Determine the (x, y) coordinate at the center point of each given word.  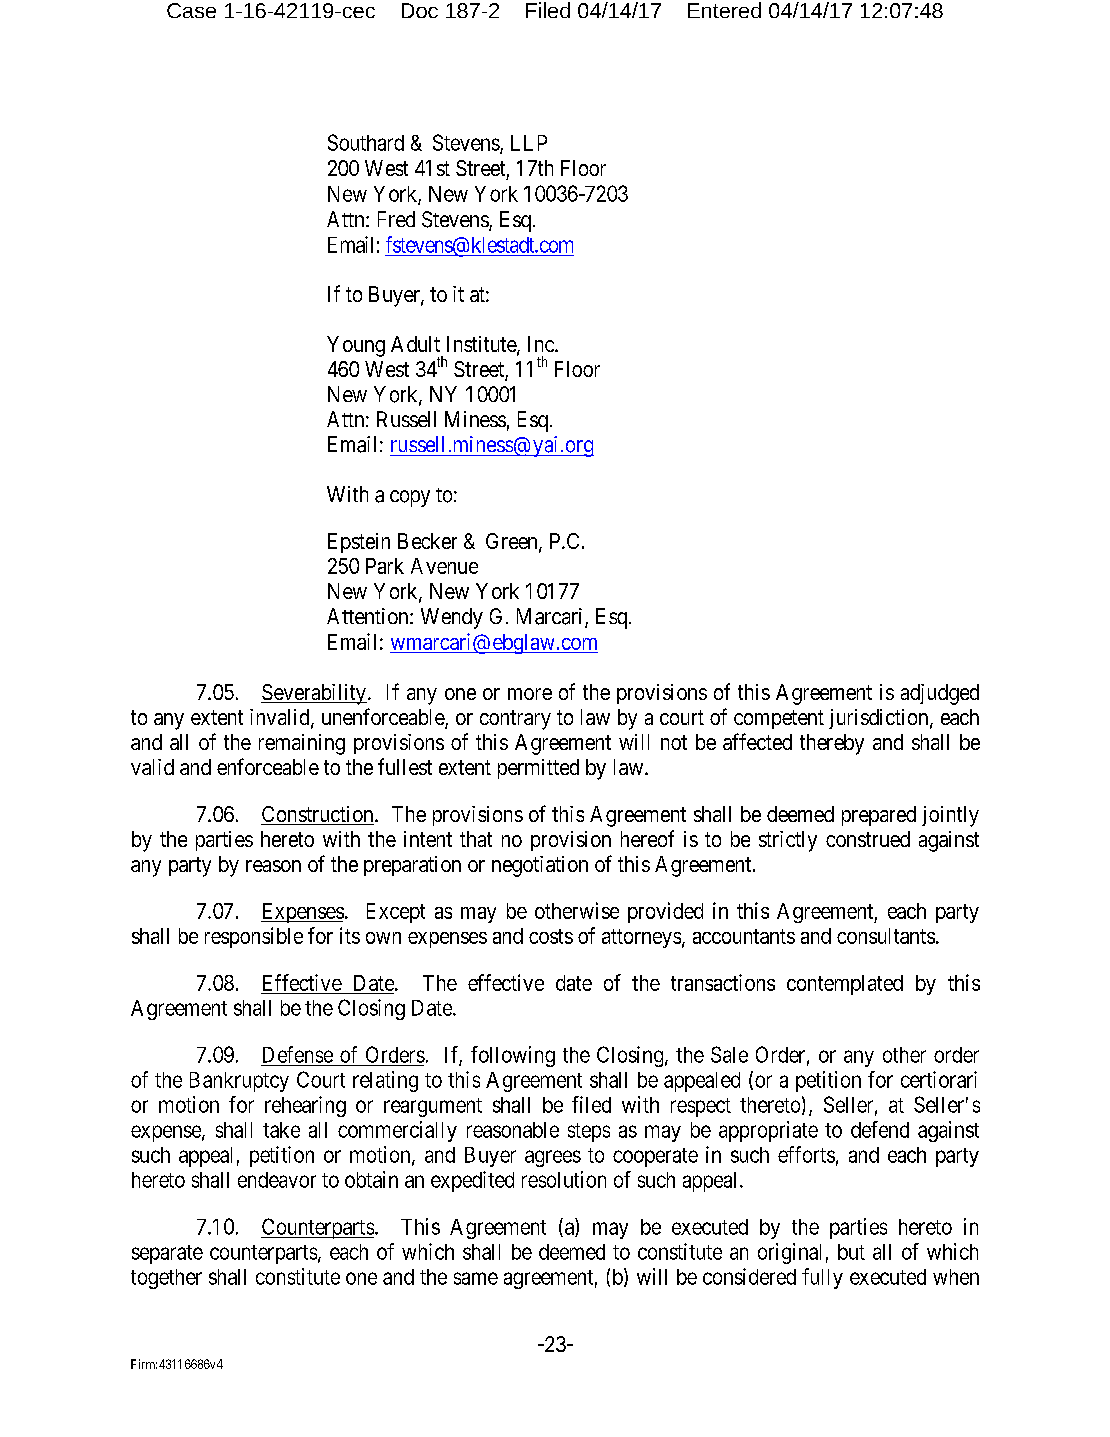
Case (191, 10)
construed (868, 839)
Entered (724, 10)
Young (356, 346)
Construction (318, 815)
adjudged (940, 694)
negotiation (540, 866)
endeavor (277, 1180)
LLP (529, 143)
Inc (542, 344)
